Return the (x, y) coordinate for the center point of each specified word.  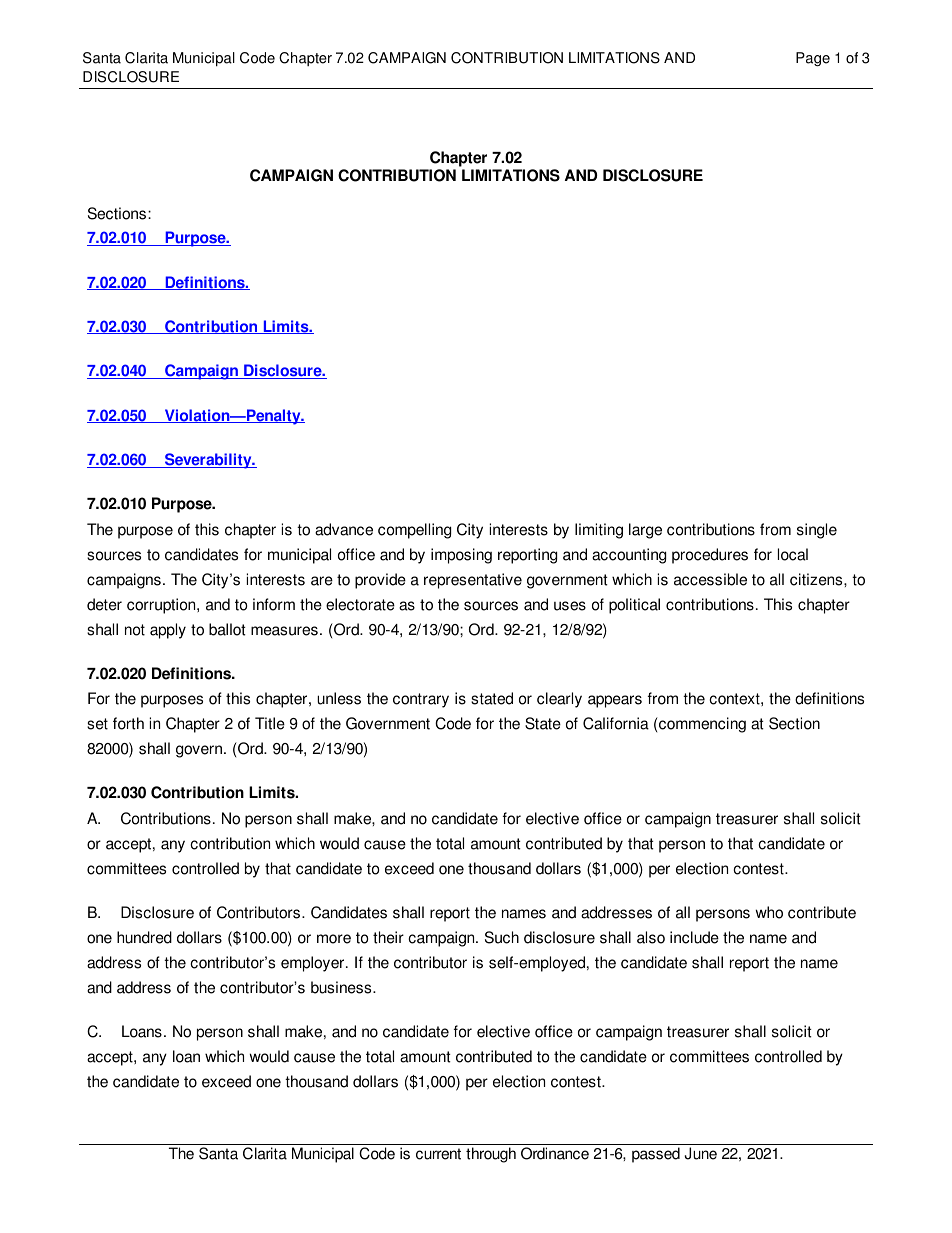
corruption (162, 606)
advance (344, 529)
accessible (710, 579)
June (700, 1153)
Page (813, 59)
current (438, 1154)
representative (473, 581)
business (342, 987)
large (645, 531)
